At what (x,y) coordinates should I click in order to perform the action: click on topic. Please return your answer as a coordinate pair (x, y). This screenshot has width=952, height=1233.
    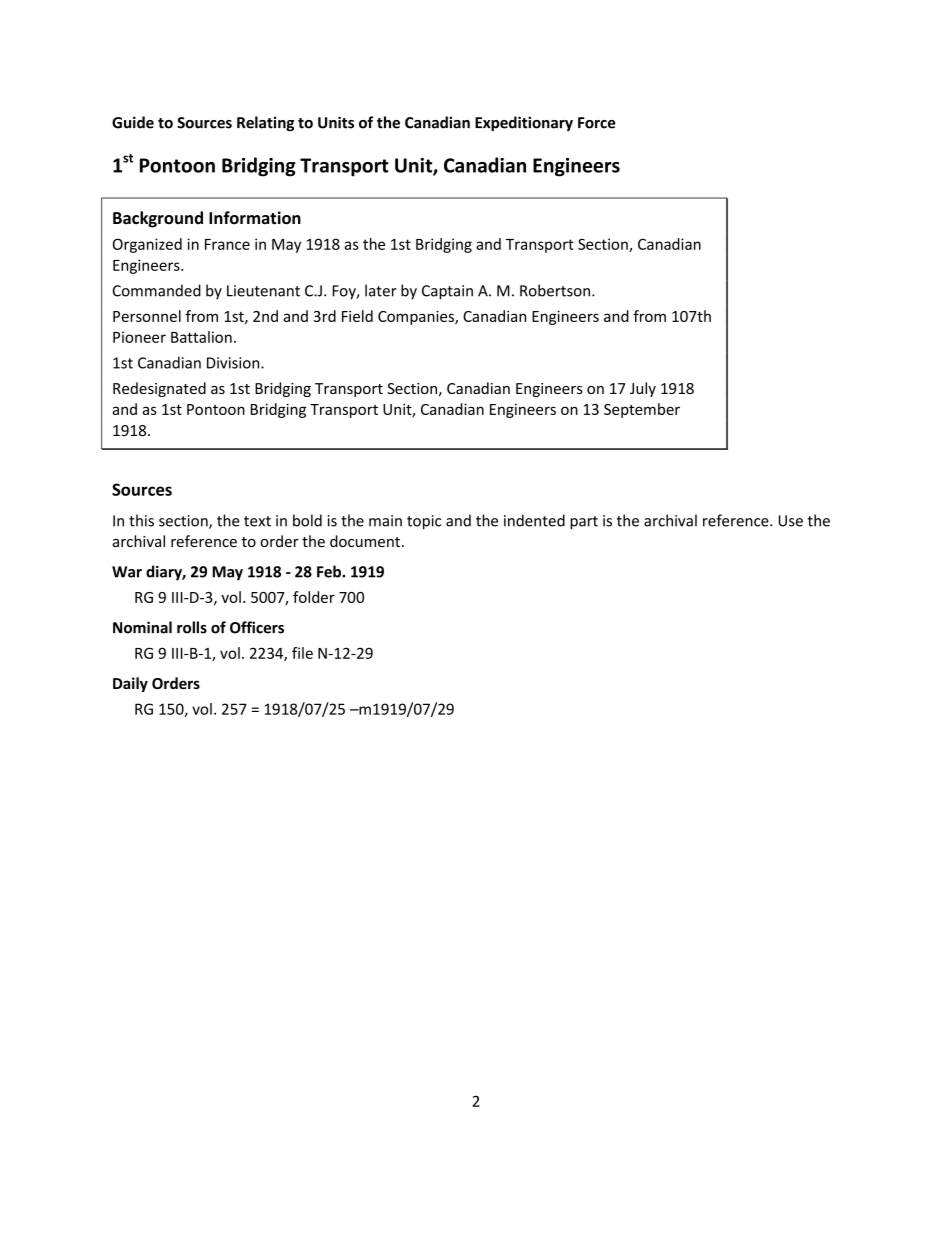
    Looking at the image, I should click on (424, 522).
